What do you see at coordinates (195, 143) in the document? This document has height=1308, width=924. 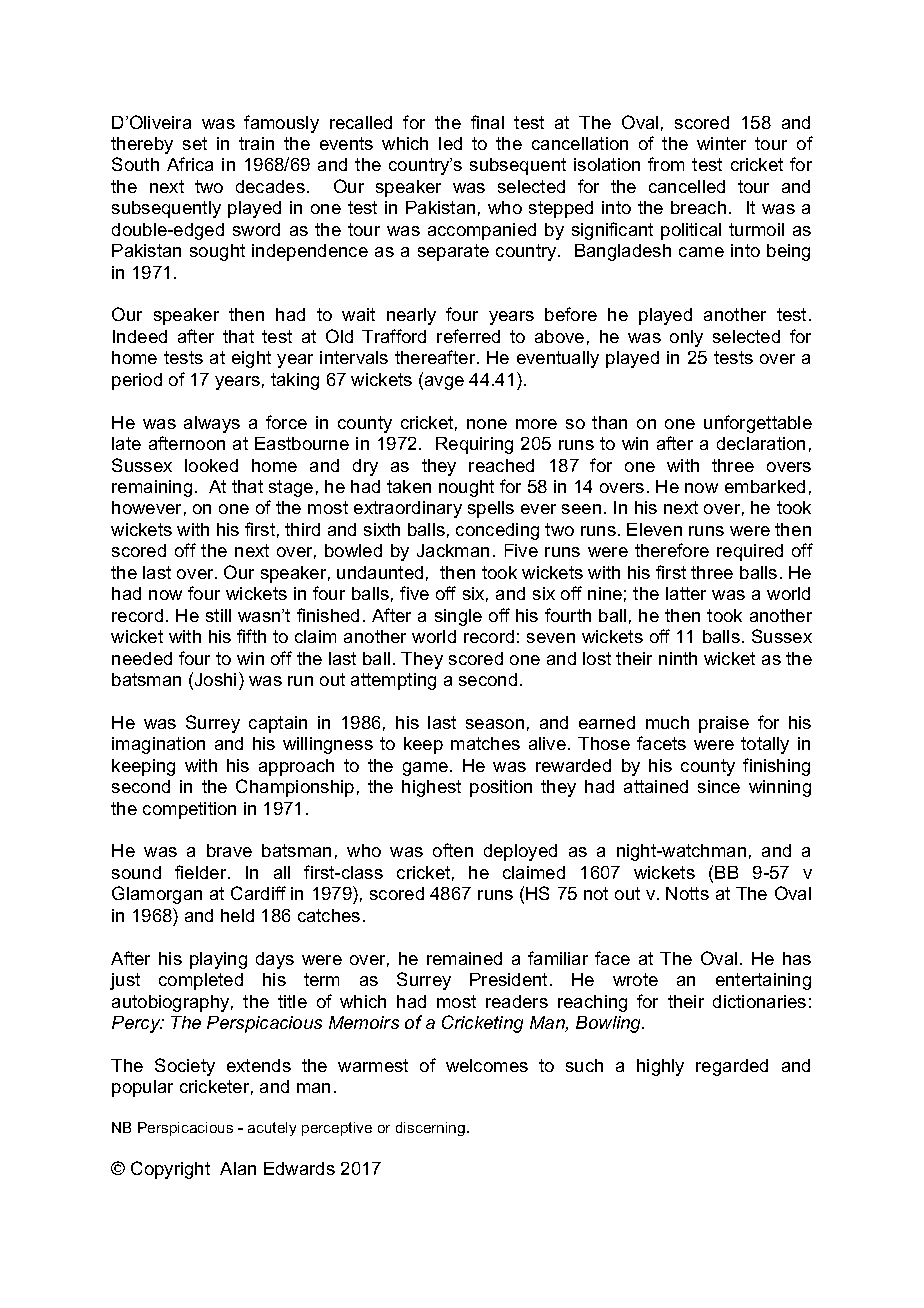 I see `set` at bounding box center [195, 143].
